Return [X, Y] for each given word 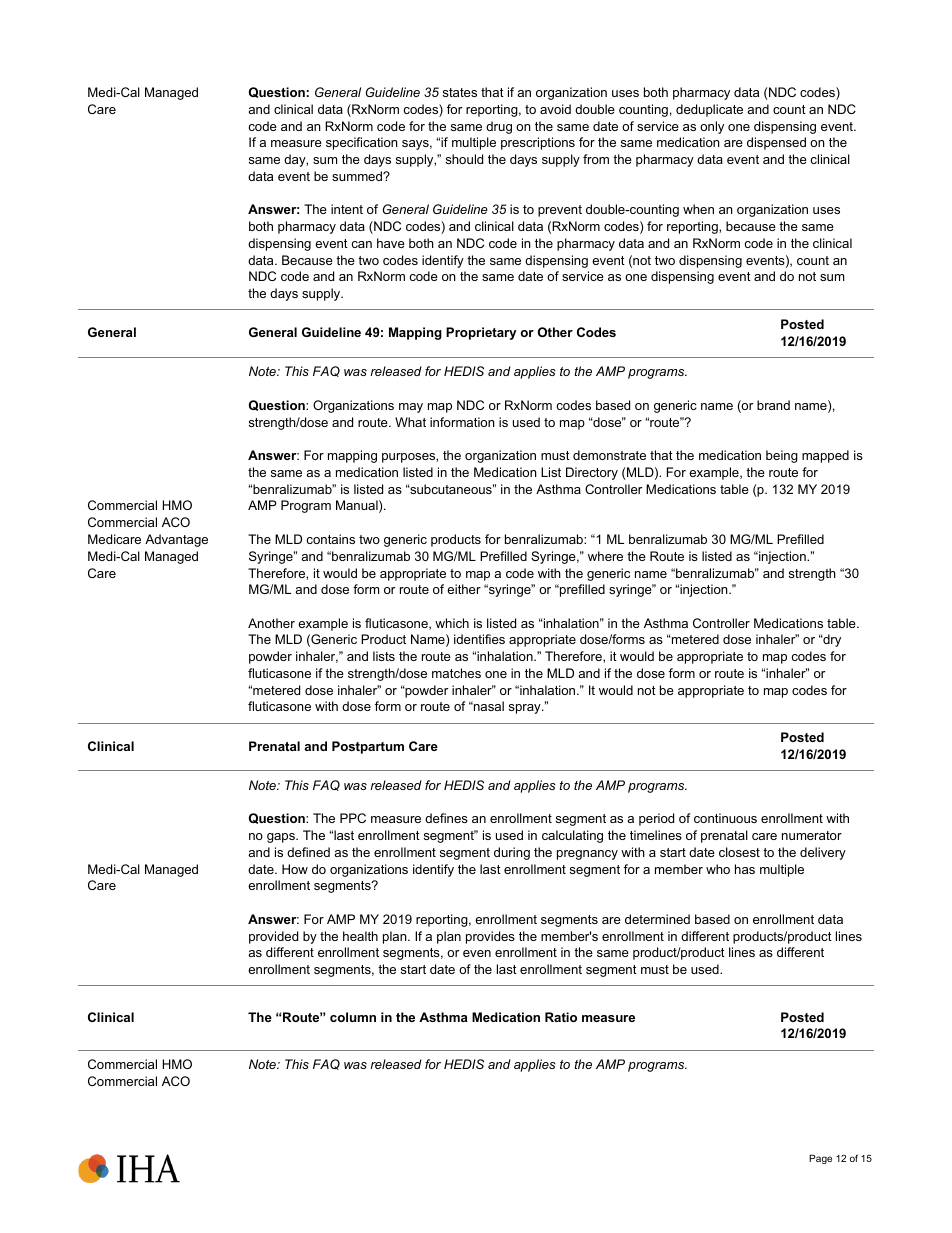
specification [362, 143]
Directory [592, 473]
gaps [282, 838]
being [782, 456]
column [353, 1017]
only [712, 127]
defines [446, 818]
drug [499, 127]
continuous [725, 818]
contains [330, 539]
